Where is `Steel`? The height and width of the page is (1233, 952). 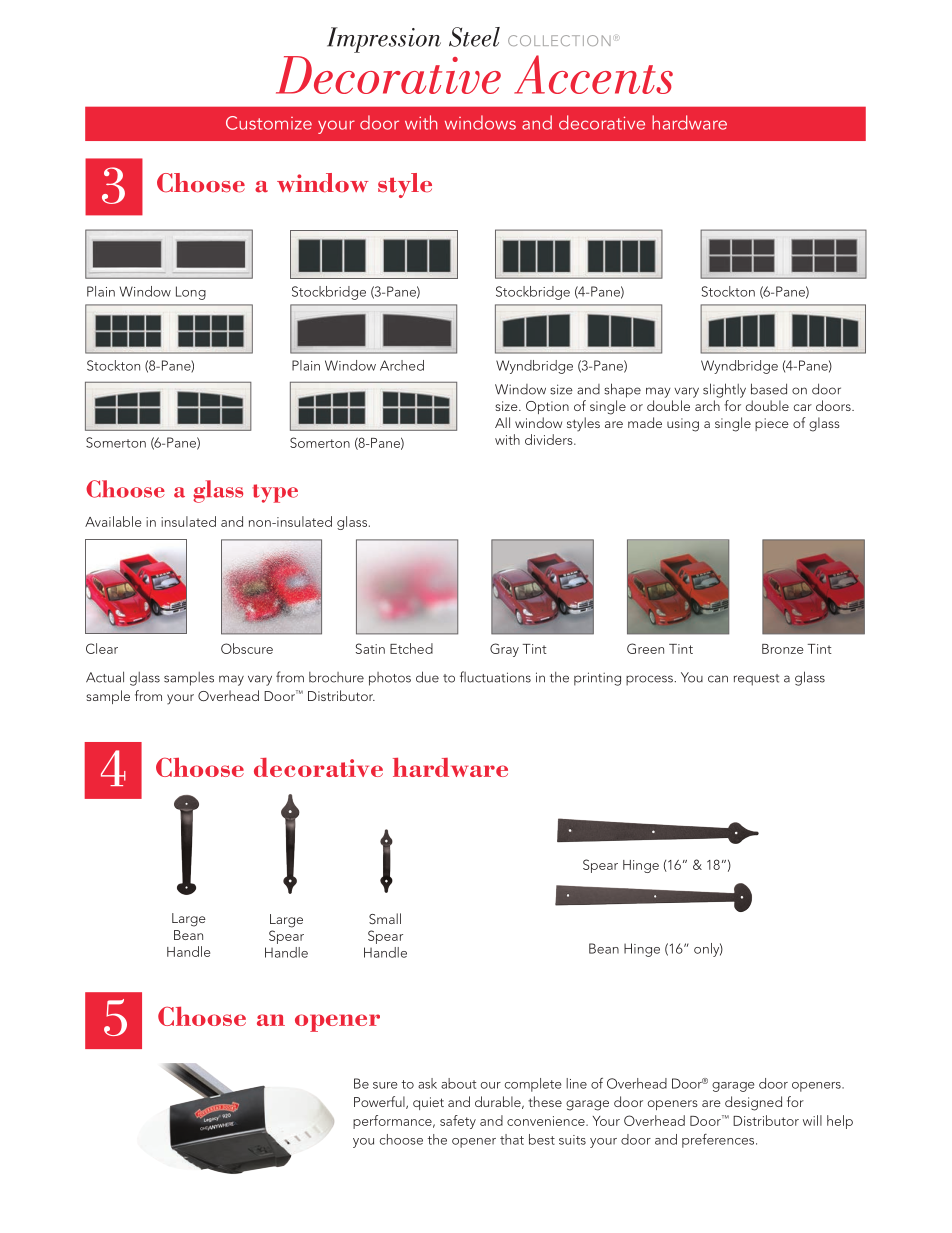
Steel is located at coordinates (474, 37).
